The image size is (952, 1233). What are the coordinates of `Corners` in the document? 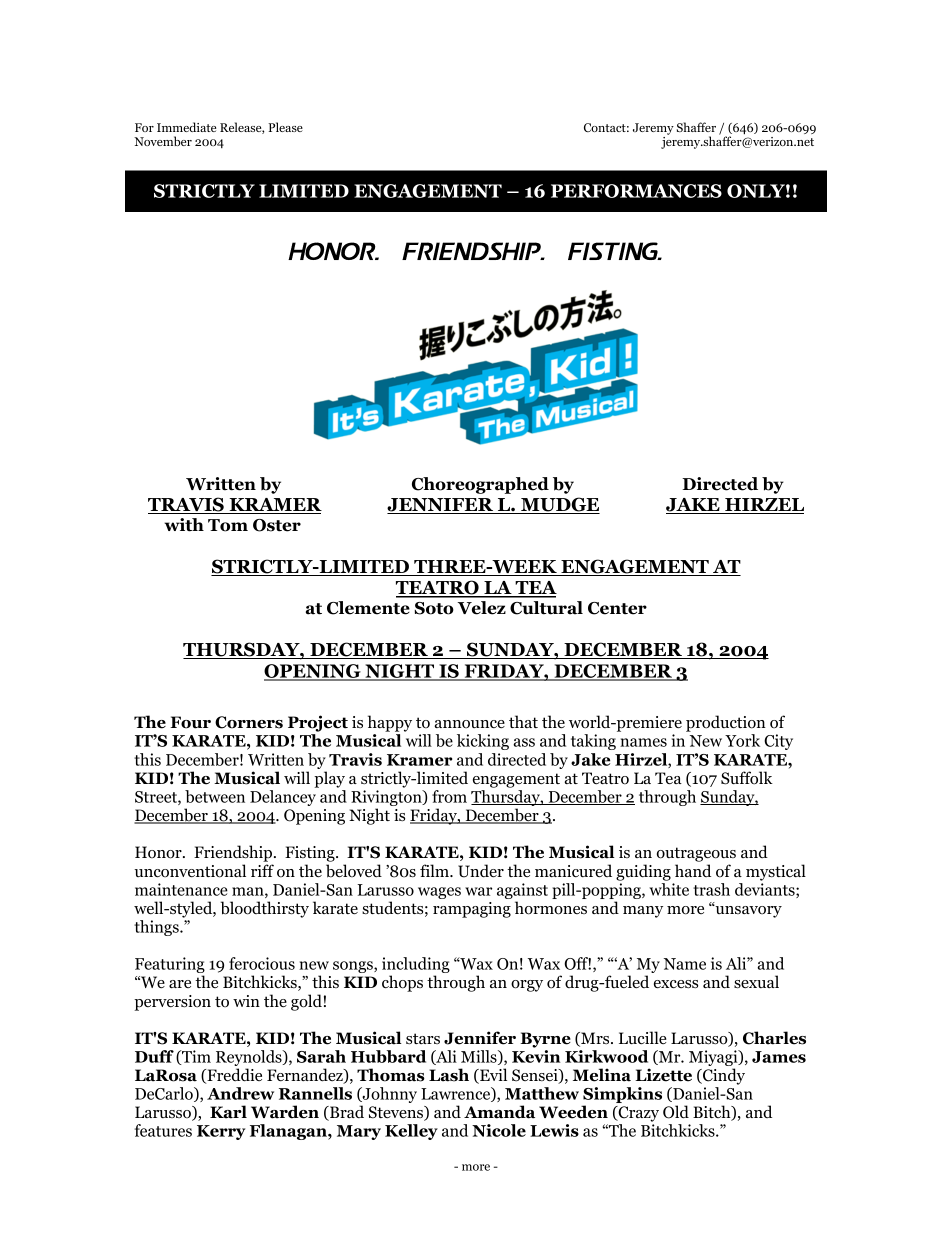 It's located at (249, 722).
